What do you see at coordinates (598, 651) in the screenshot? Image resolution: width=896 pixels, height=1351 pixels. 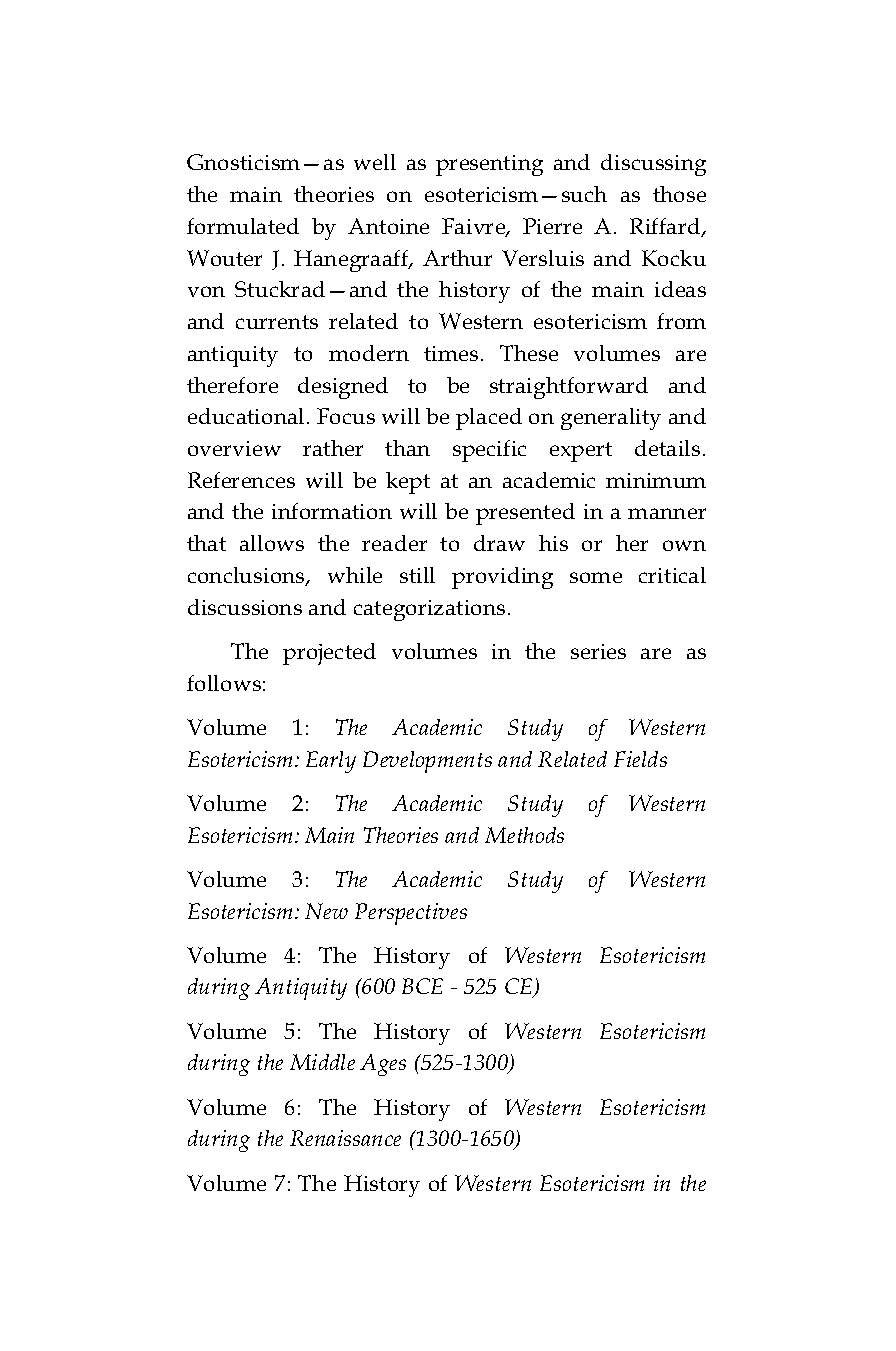 I see `series` at bounding box center [598, 651].
